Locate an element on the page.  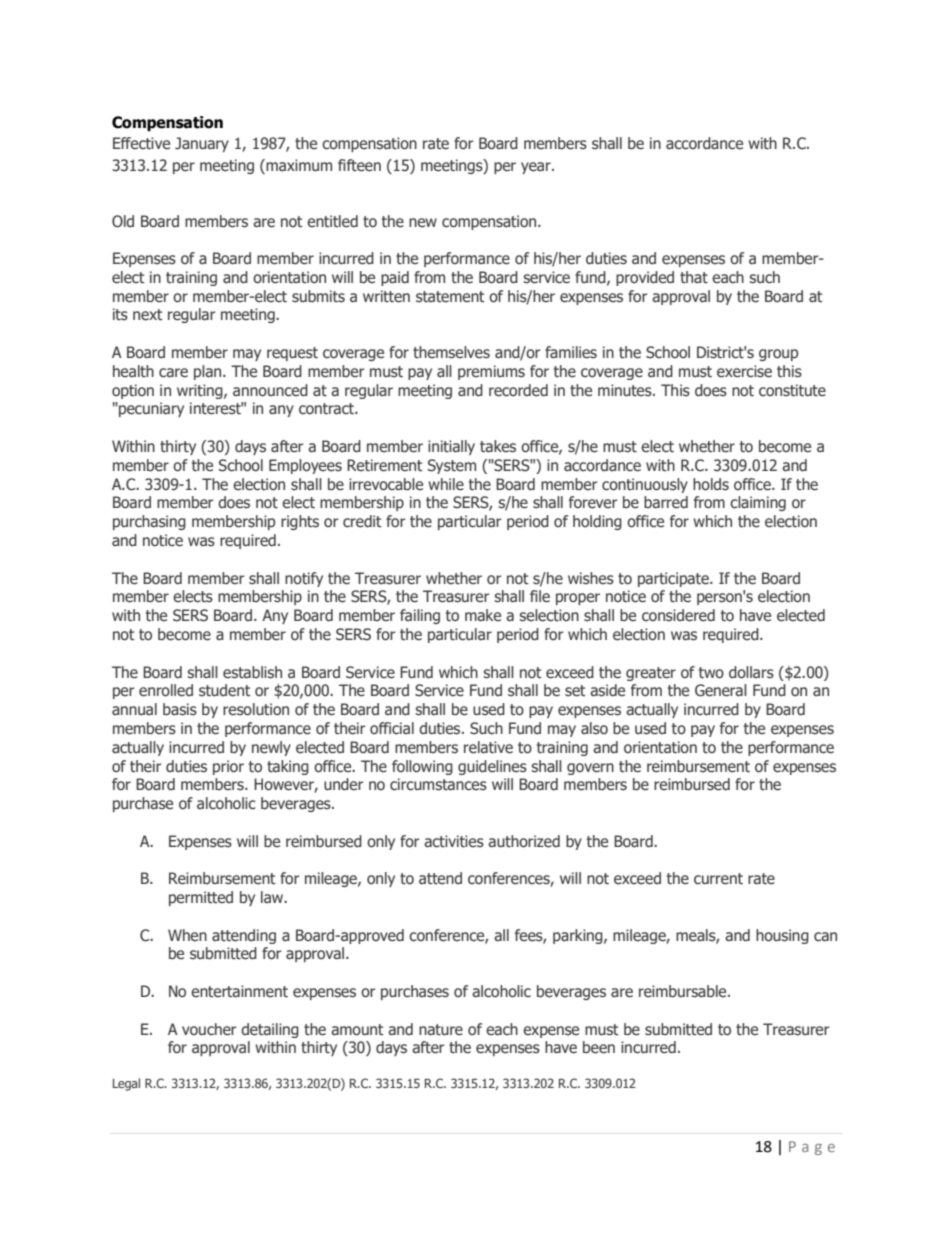
voucher is located at coordinates (209, 1029).
